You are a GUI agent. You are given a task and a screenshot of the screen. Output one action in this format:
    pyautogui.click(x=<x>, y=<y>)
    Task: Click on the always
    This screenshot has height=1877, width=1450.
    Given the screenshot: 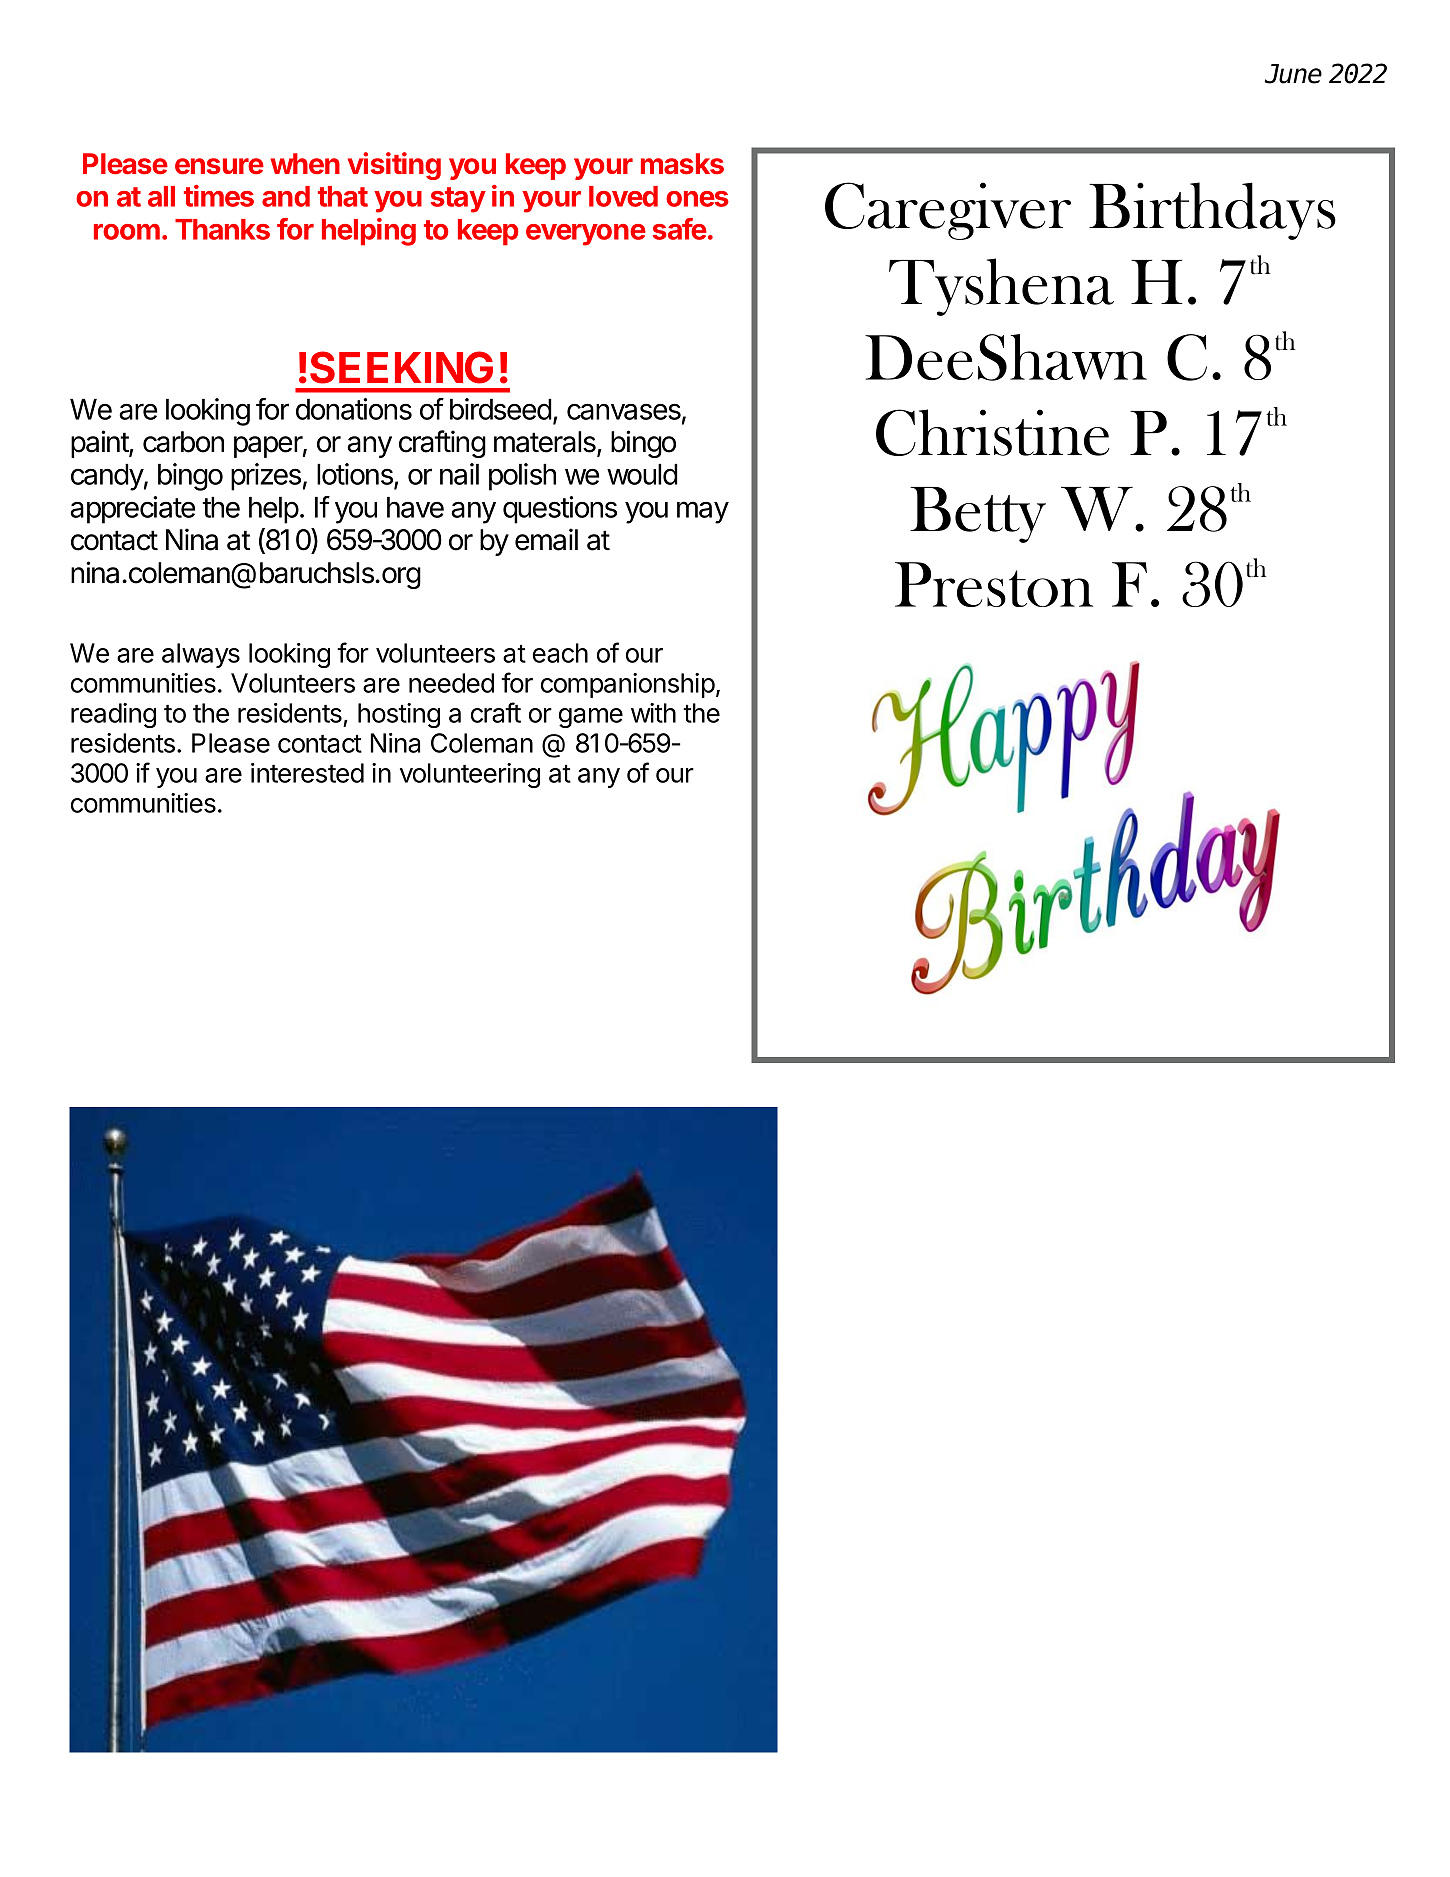 What is the action you would take?
    pyautogui.click(x=201, y=655)
